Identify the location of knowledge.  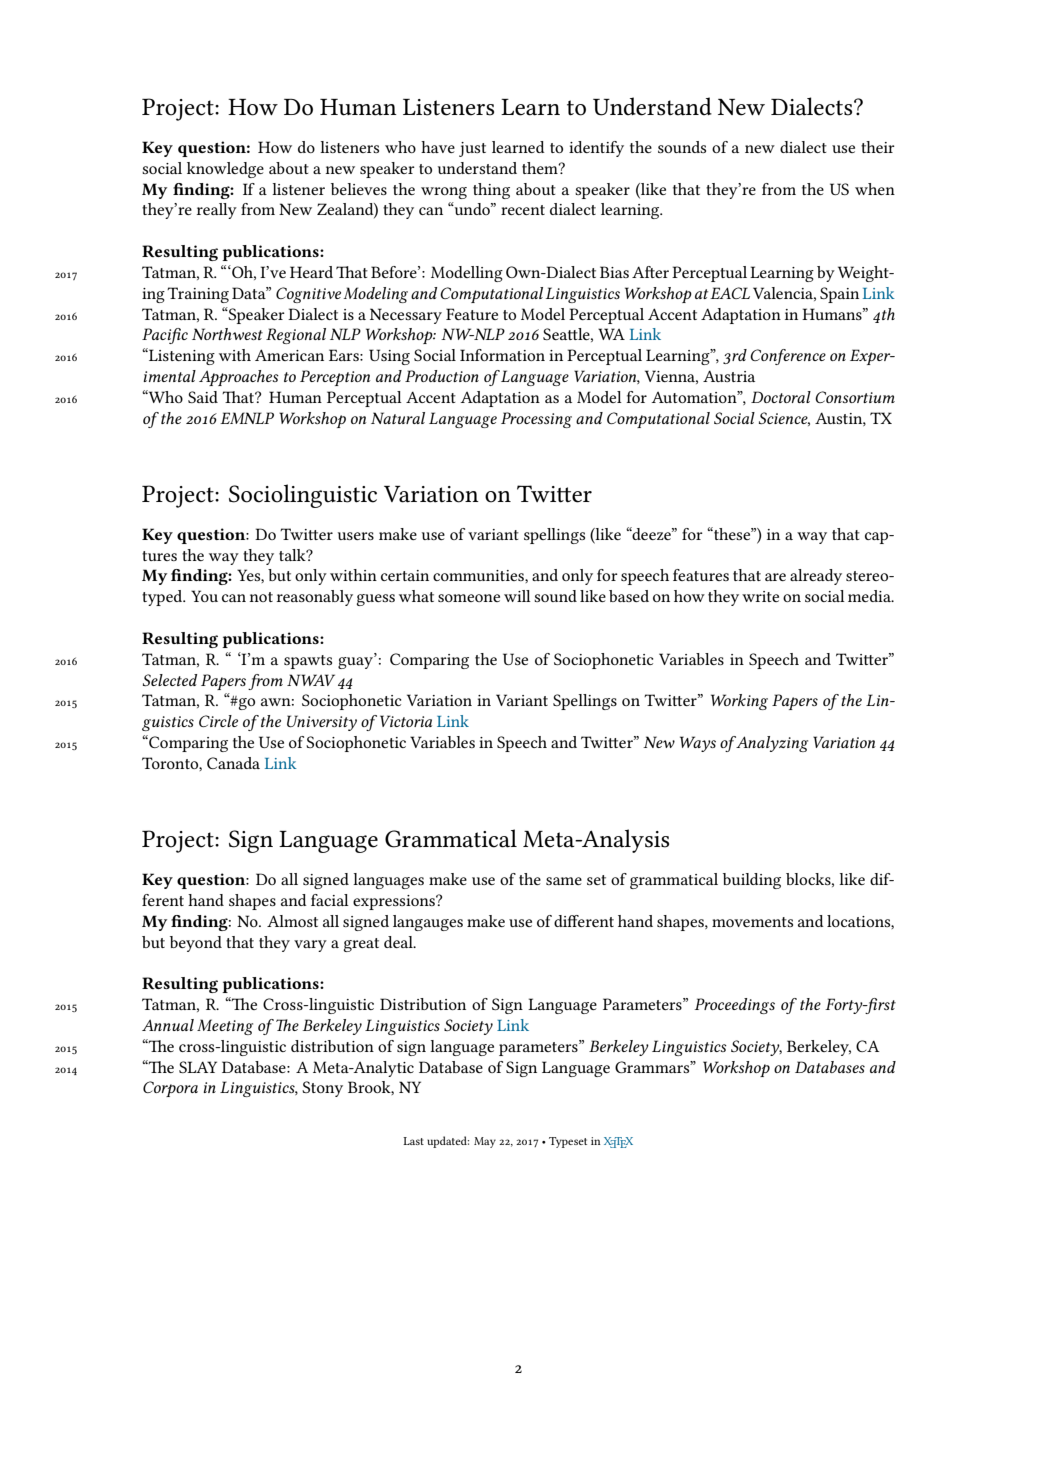
(225, 170).
